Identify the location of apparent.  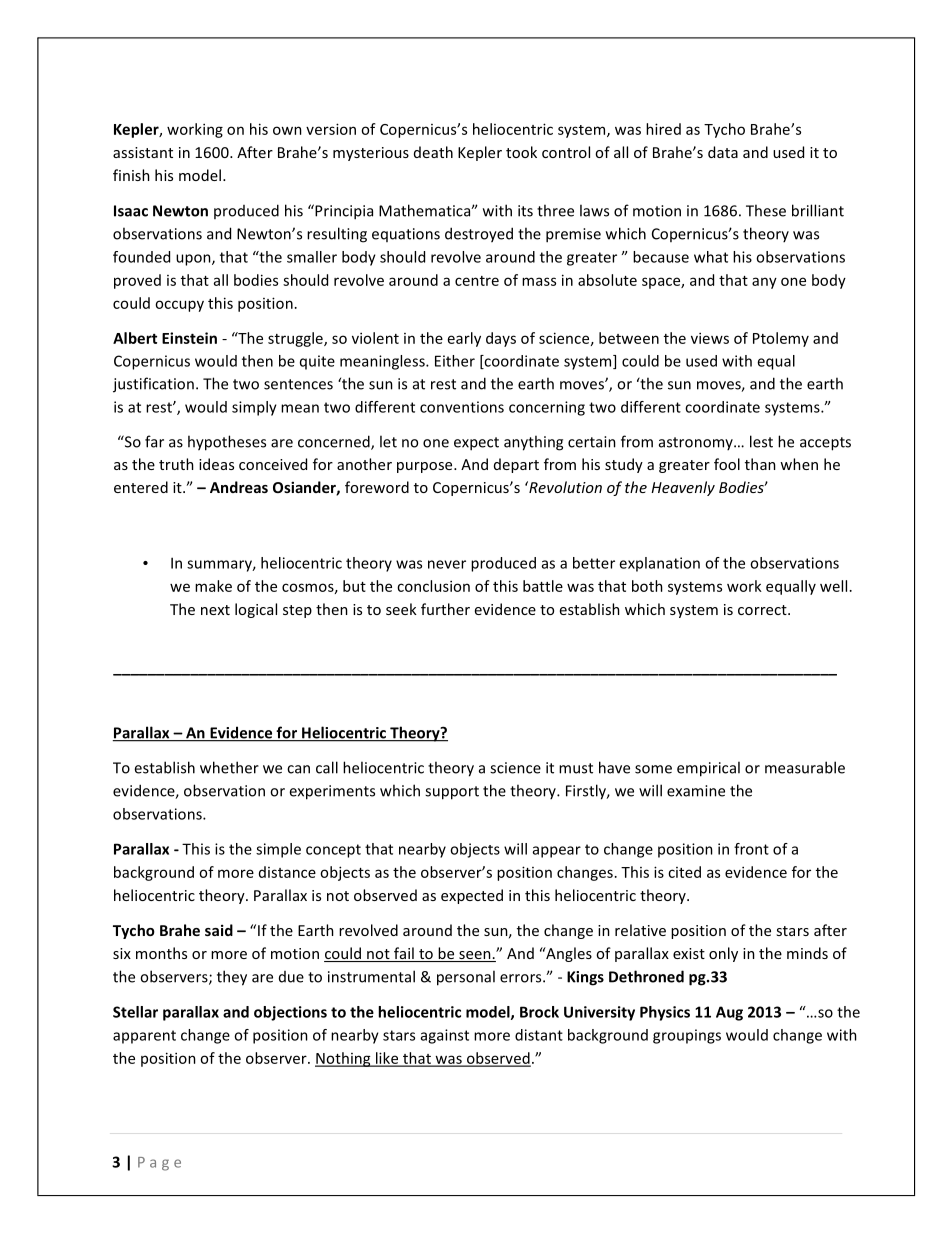
(144, 1037).
